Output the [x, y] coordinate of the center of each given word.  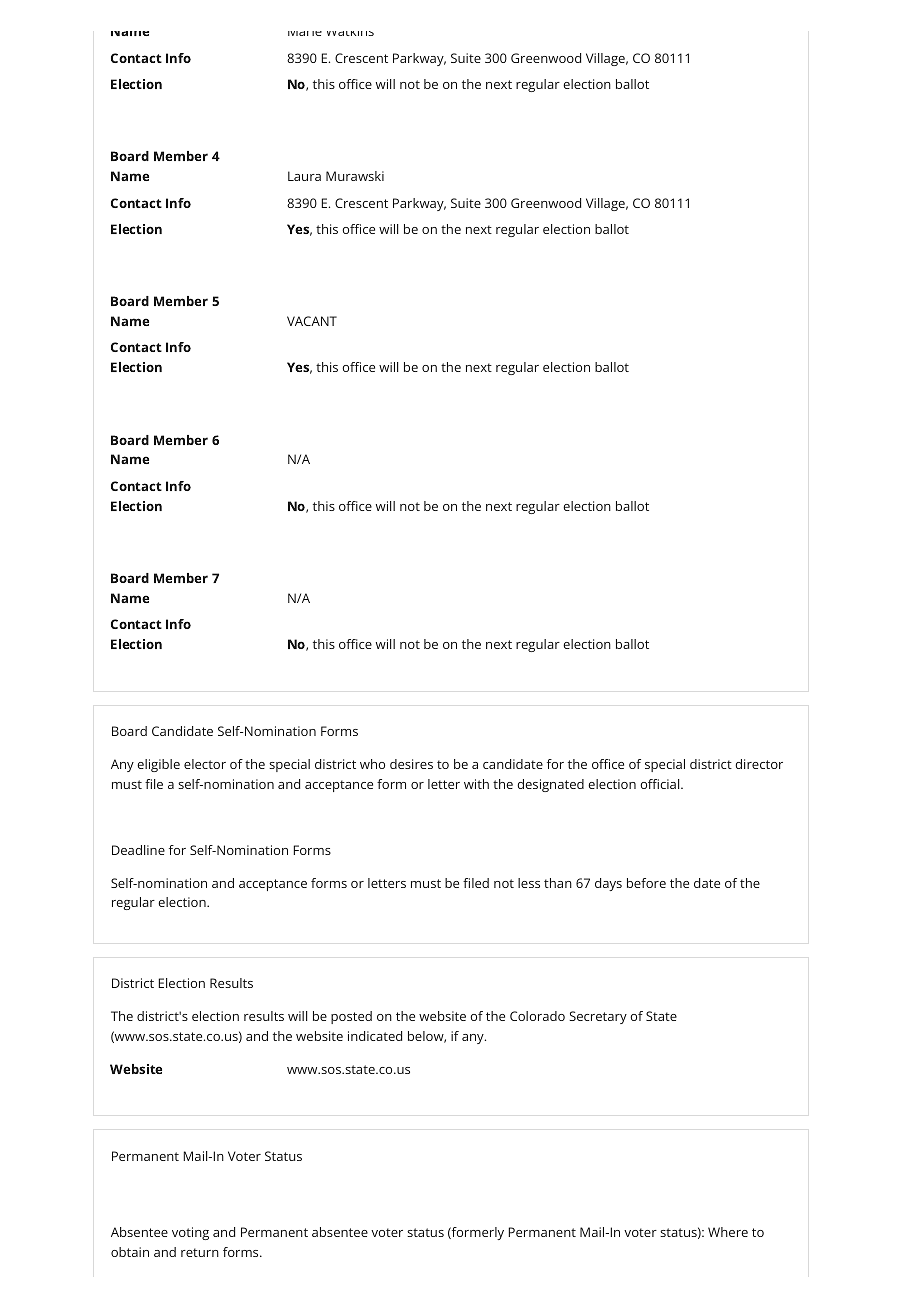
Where [728, 1232]
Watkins [350, 33]
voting [190, 1233]
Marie [305, 33]
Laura [304, 176]
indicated [375, 1036]
